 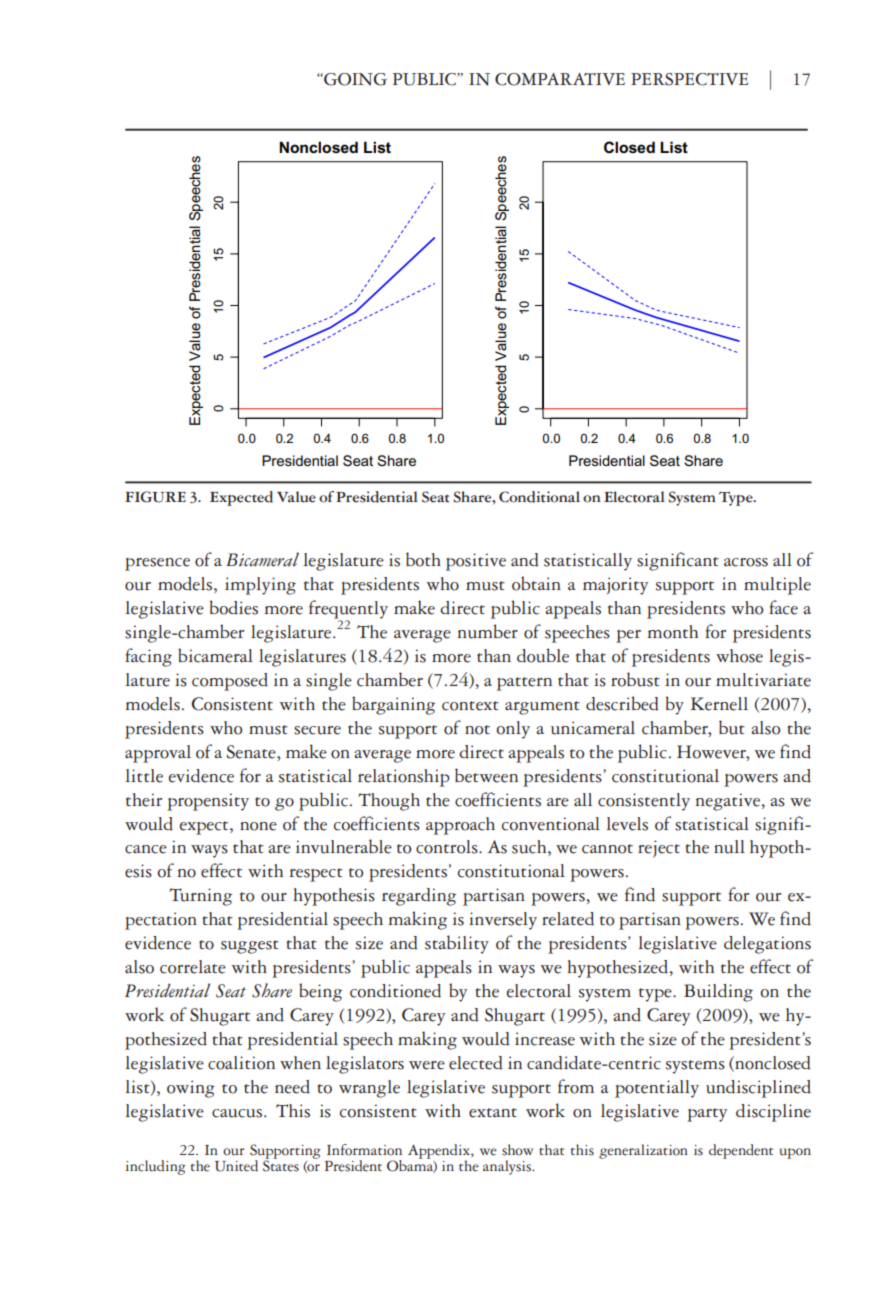 I want to click on delegations, so click(x=767, y=945).
